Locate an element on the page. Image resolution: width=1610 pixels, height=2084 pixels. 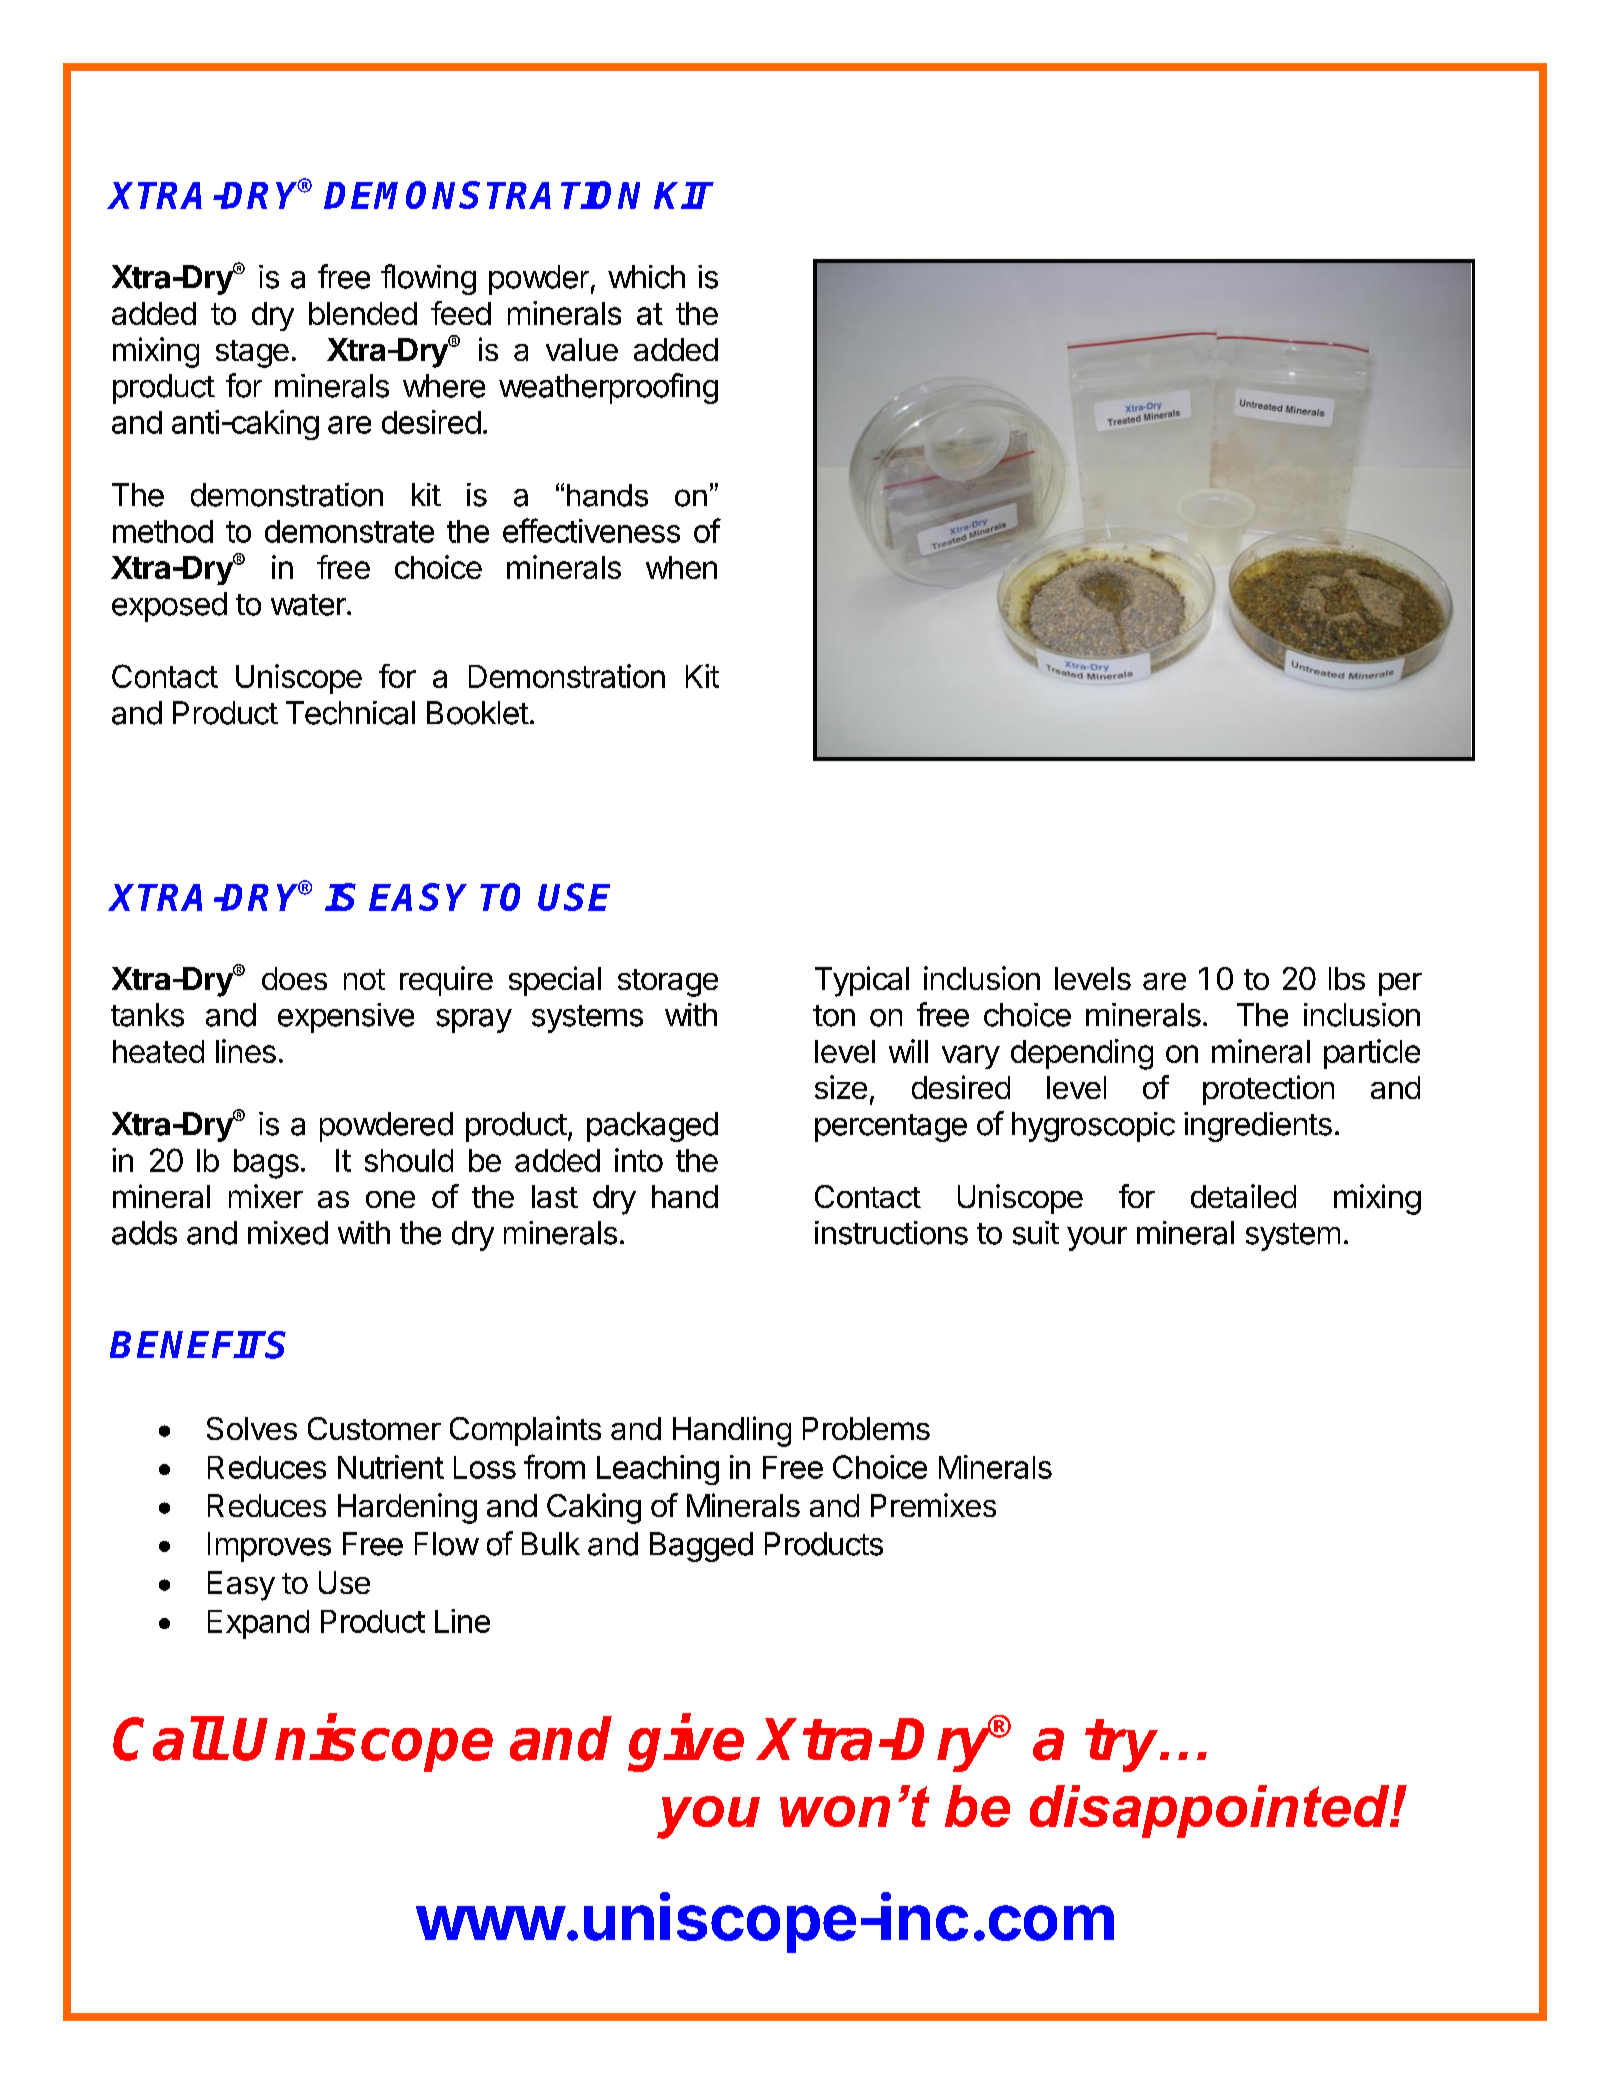
lbs is located at coordinates (1347, 978).
